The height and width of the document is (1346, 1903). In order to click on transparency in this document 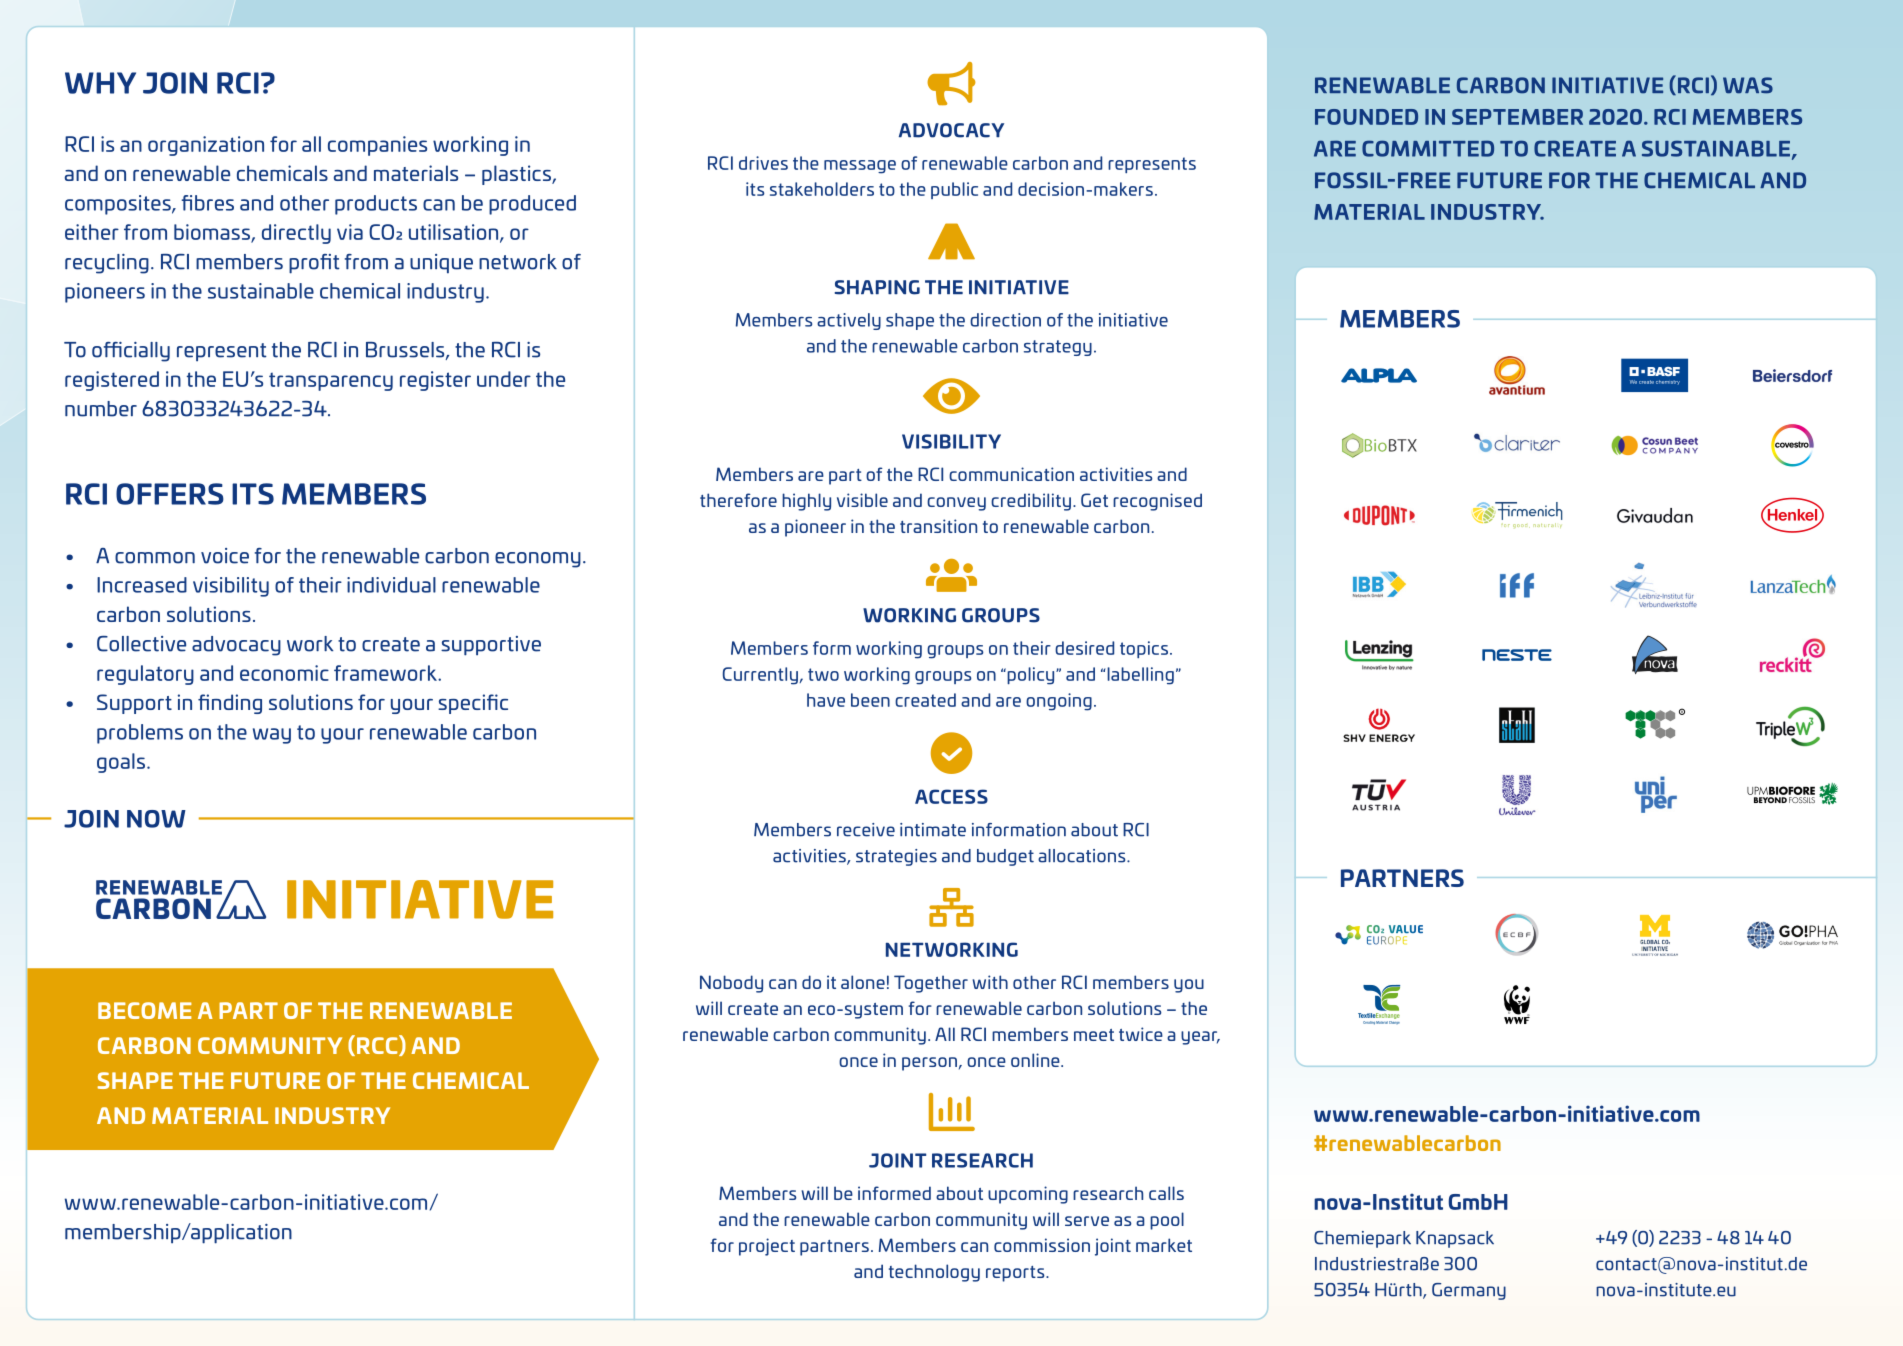, I will do `click(331, 382)`.
